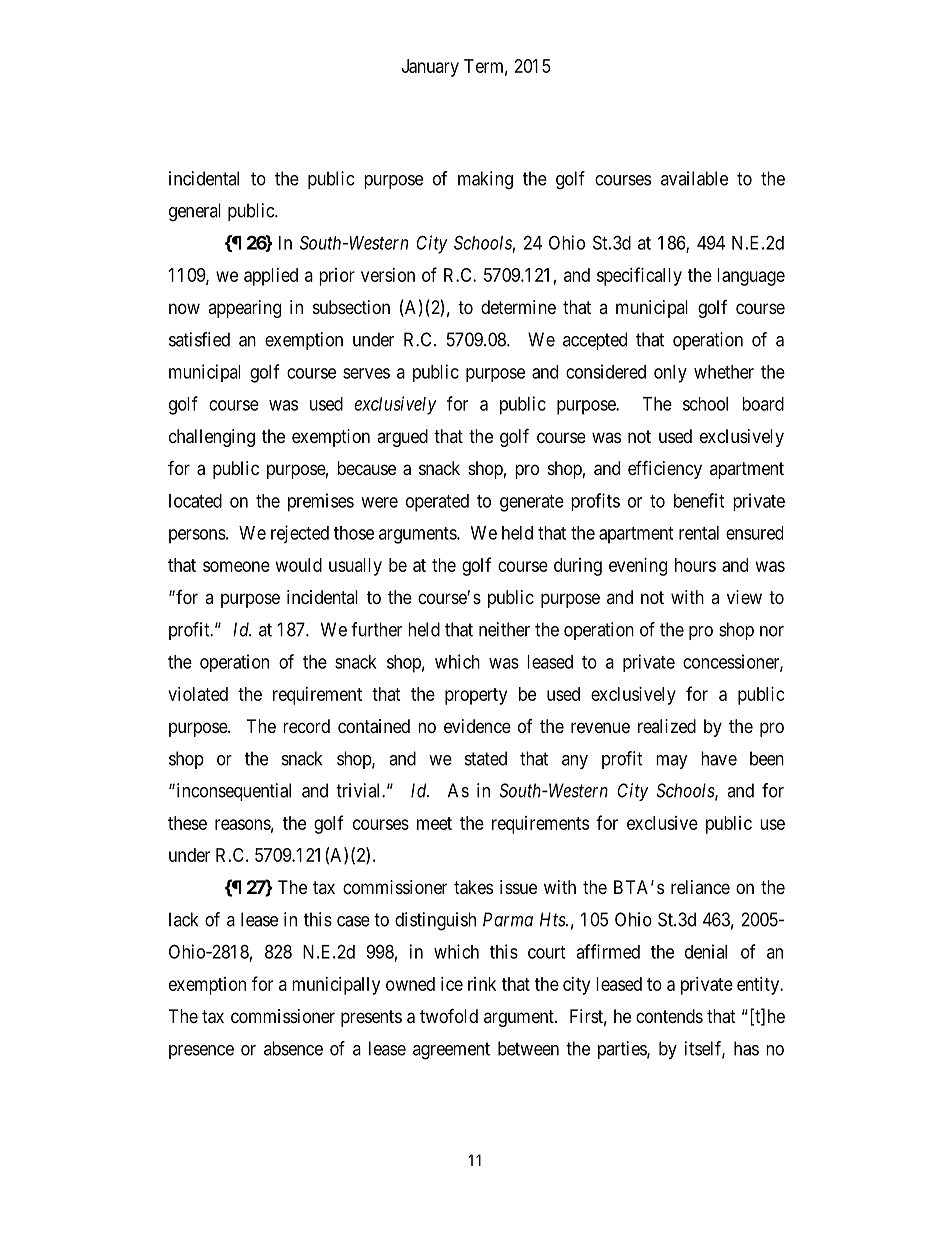 This document has height=1233, width=952. I want to click on argued, so click(402, 438).
